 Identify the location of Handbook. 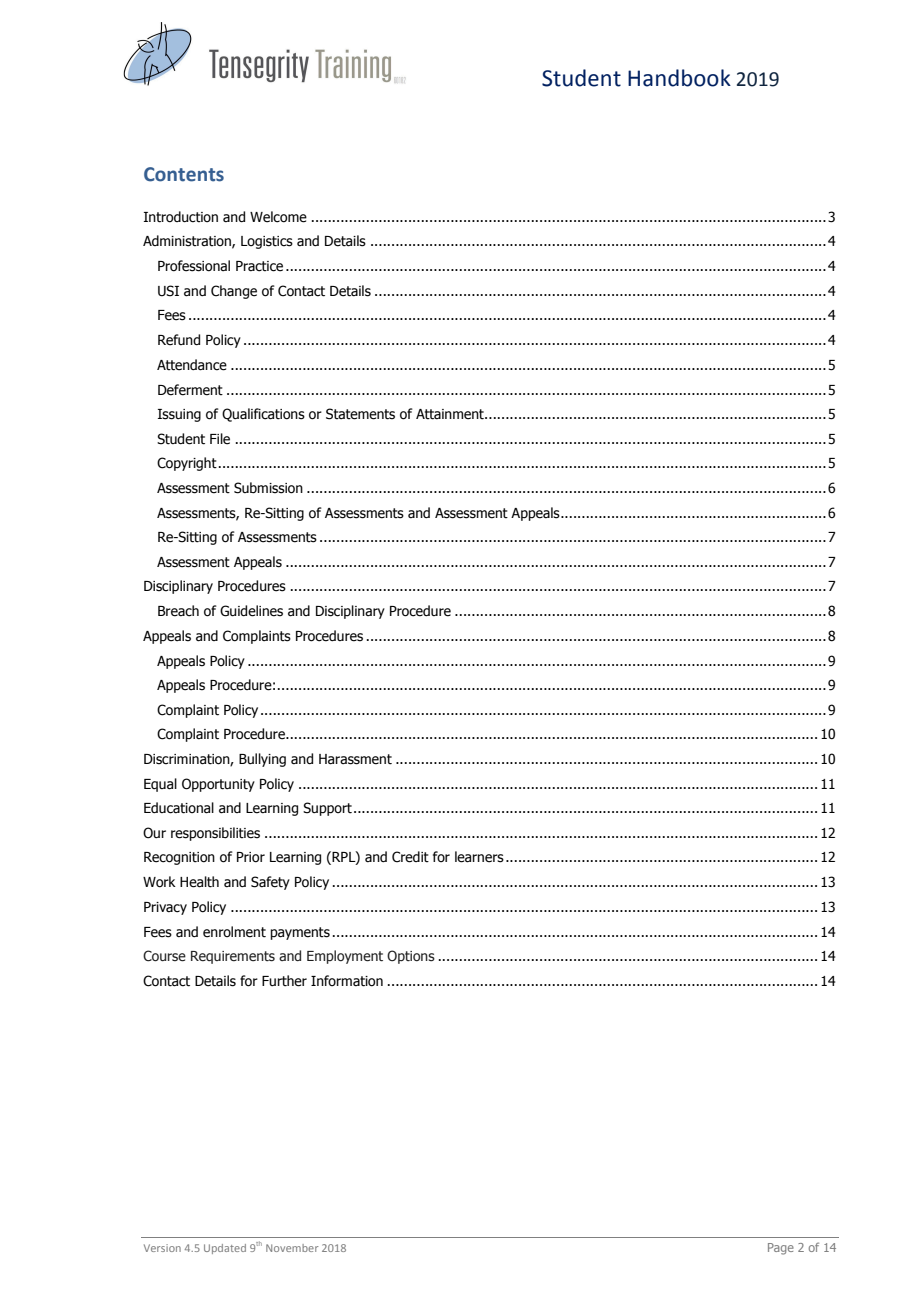
(679, 78).
